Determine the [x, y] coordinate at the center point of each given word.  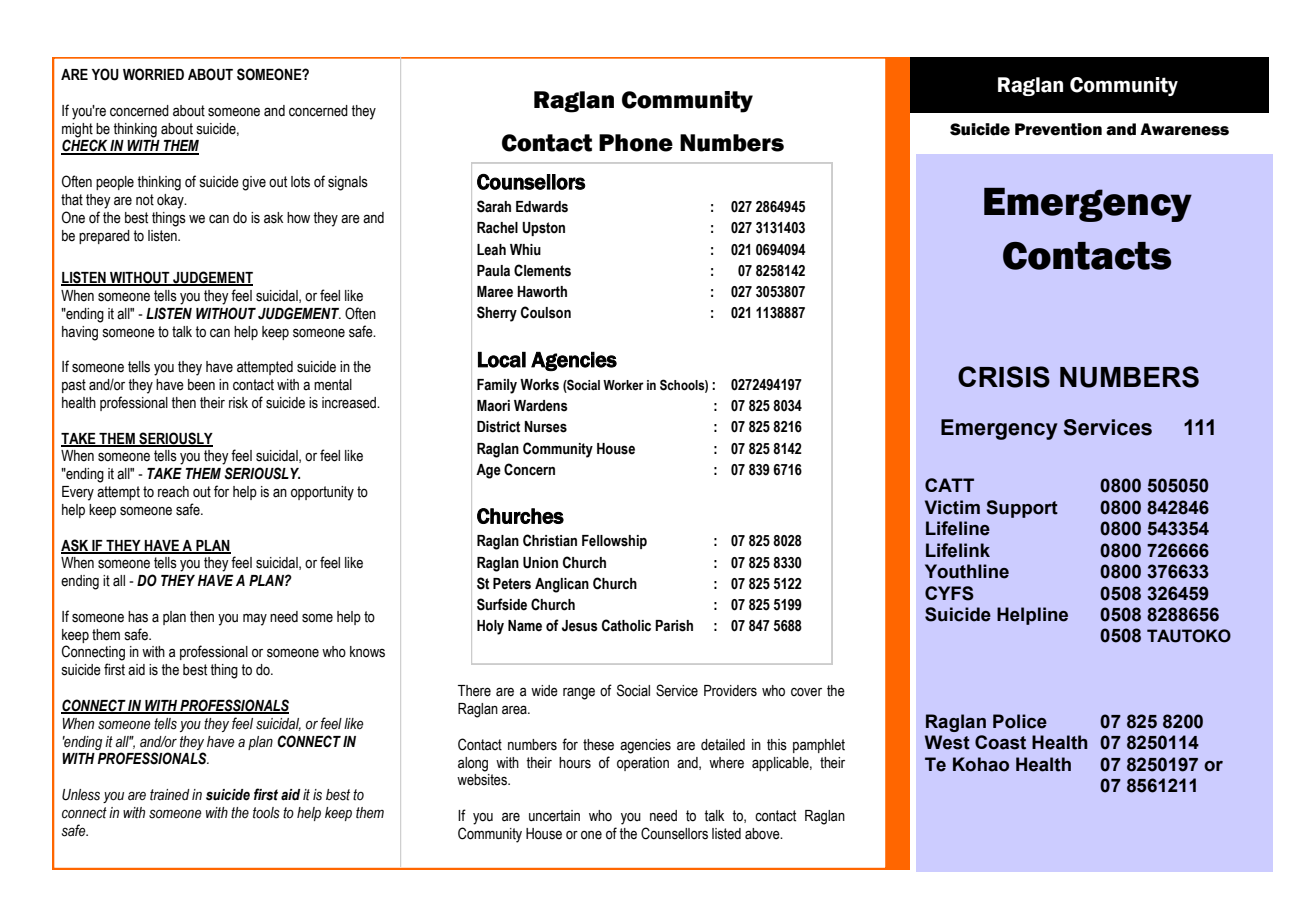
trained [170, 795]
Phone [636, 143]
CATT [949, 485]
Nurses [546, 427]
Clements [542, 270]
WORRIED [153, 74]
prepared [104, 237]
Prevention [1058, 129]
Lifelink [958, 550]
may [255, 619]
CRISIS [1004, 377]
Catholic [626, 625]
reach [173, 492]
